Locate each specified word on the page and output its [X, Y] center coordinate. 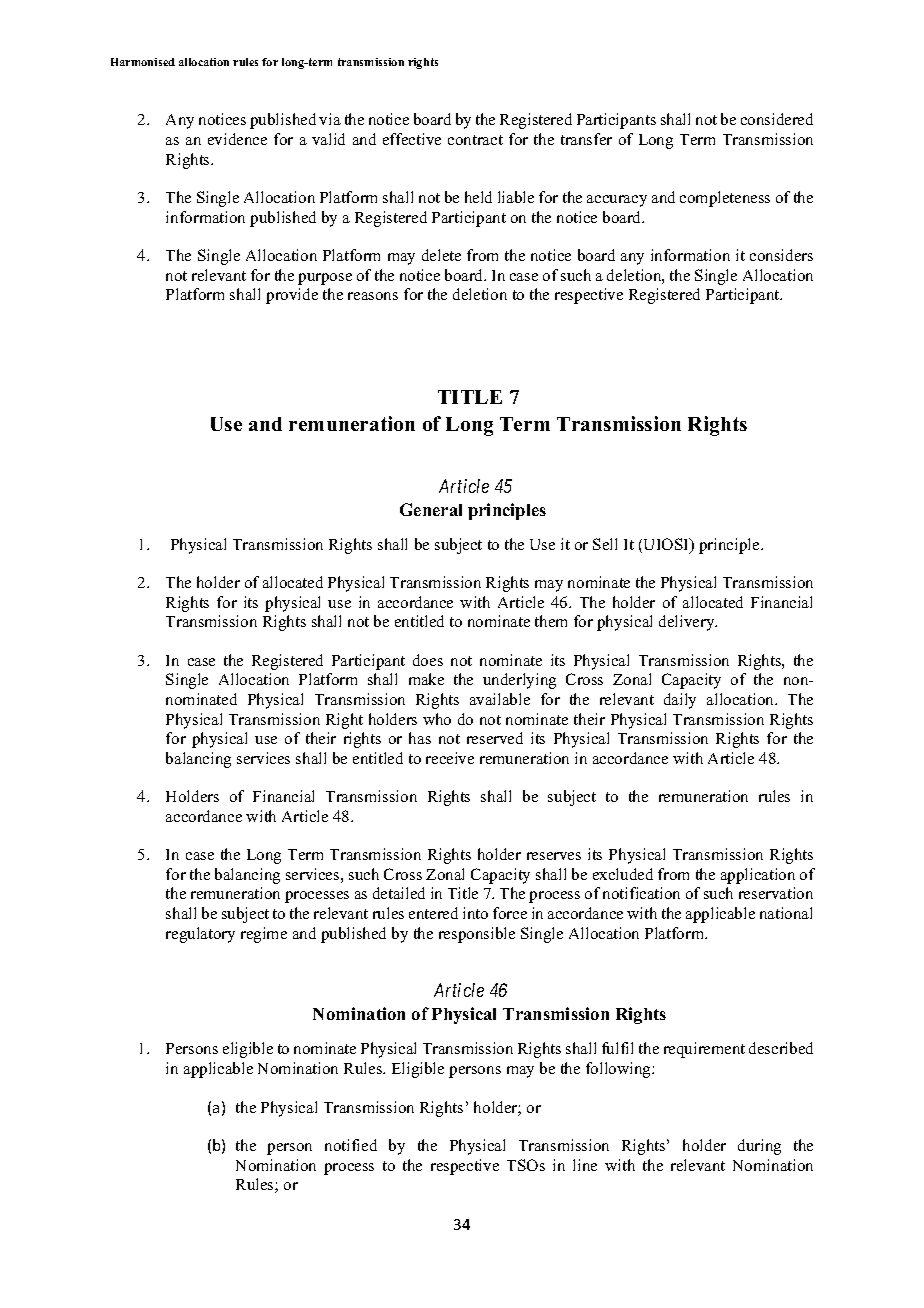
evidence [237, 139]
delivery [688, 623]
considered [777, 119]
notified [351, 1145]
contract [475, 140]
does [428, 660]
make [426, 679]
